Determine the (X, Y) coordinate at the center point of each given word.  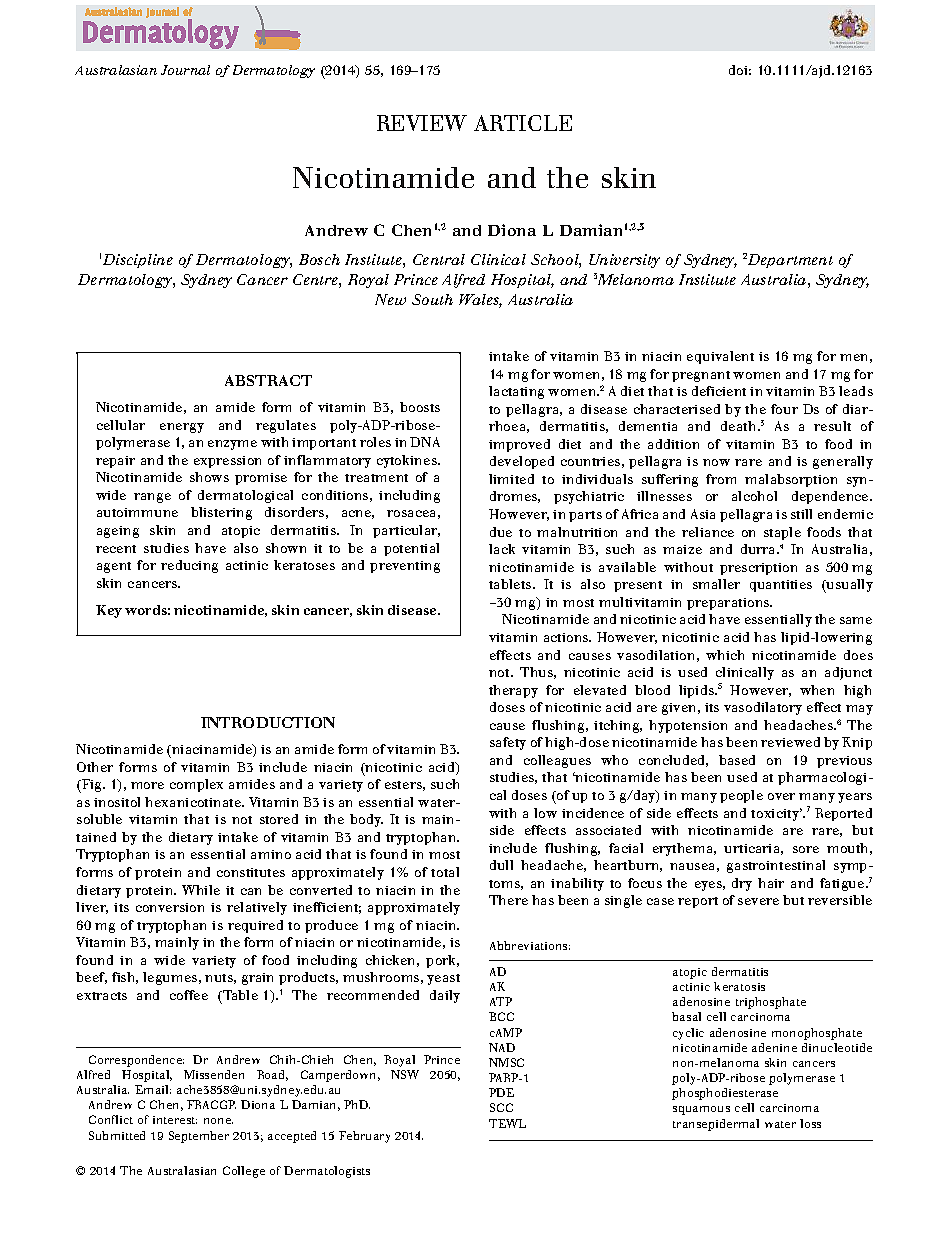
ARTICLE (523, 123)
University (624, 261)
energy (182, 428)
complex (196, 785)
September (199, 1137)
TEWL (507, 1123)
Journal (185, 70)
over (781, 796)
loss (810, 1123)
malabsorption (791, 480)
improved (519, 445)
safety (508, 743)
